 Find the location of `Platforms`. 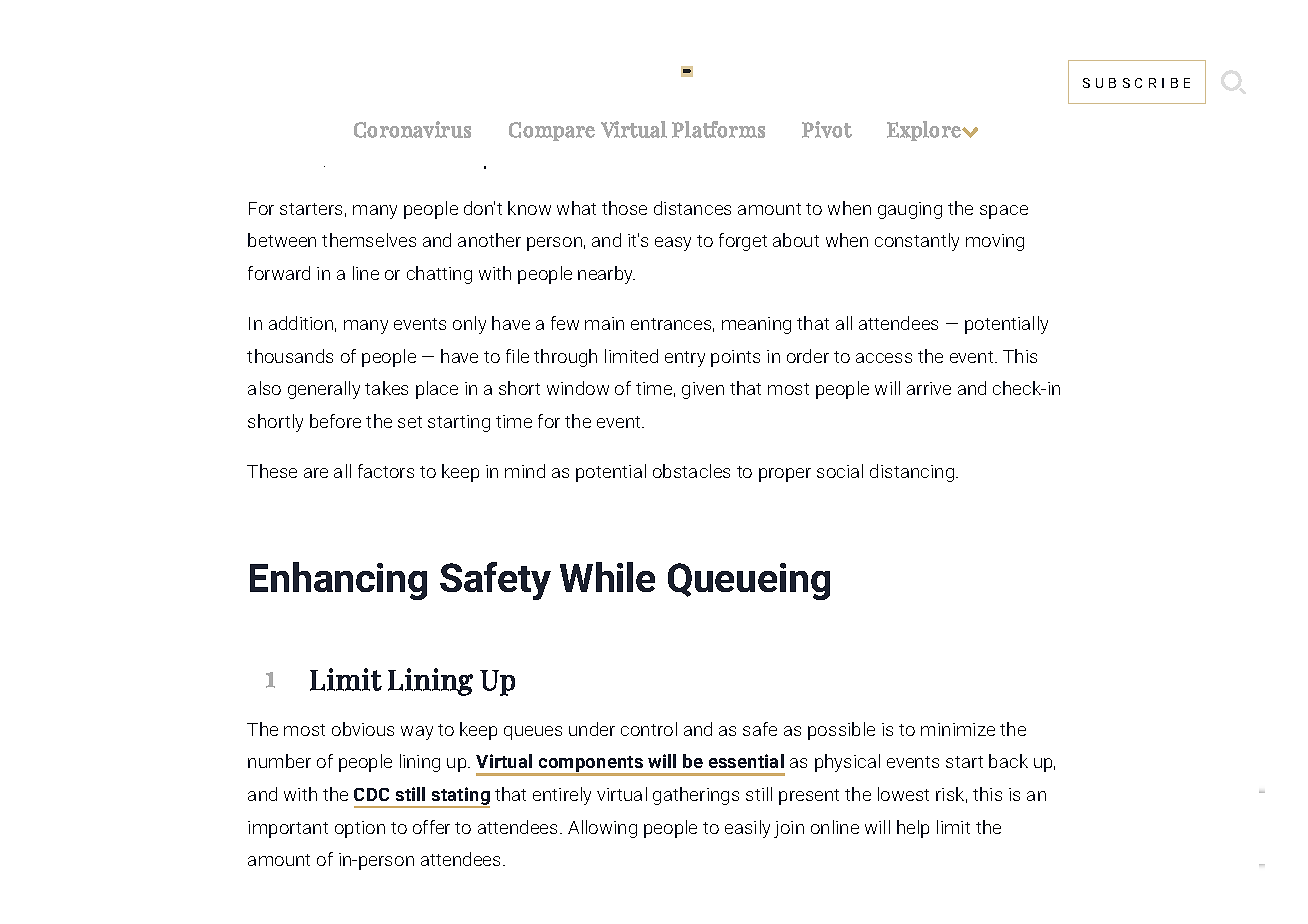

Platforms is located at coordinates (718, 129).
